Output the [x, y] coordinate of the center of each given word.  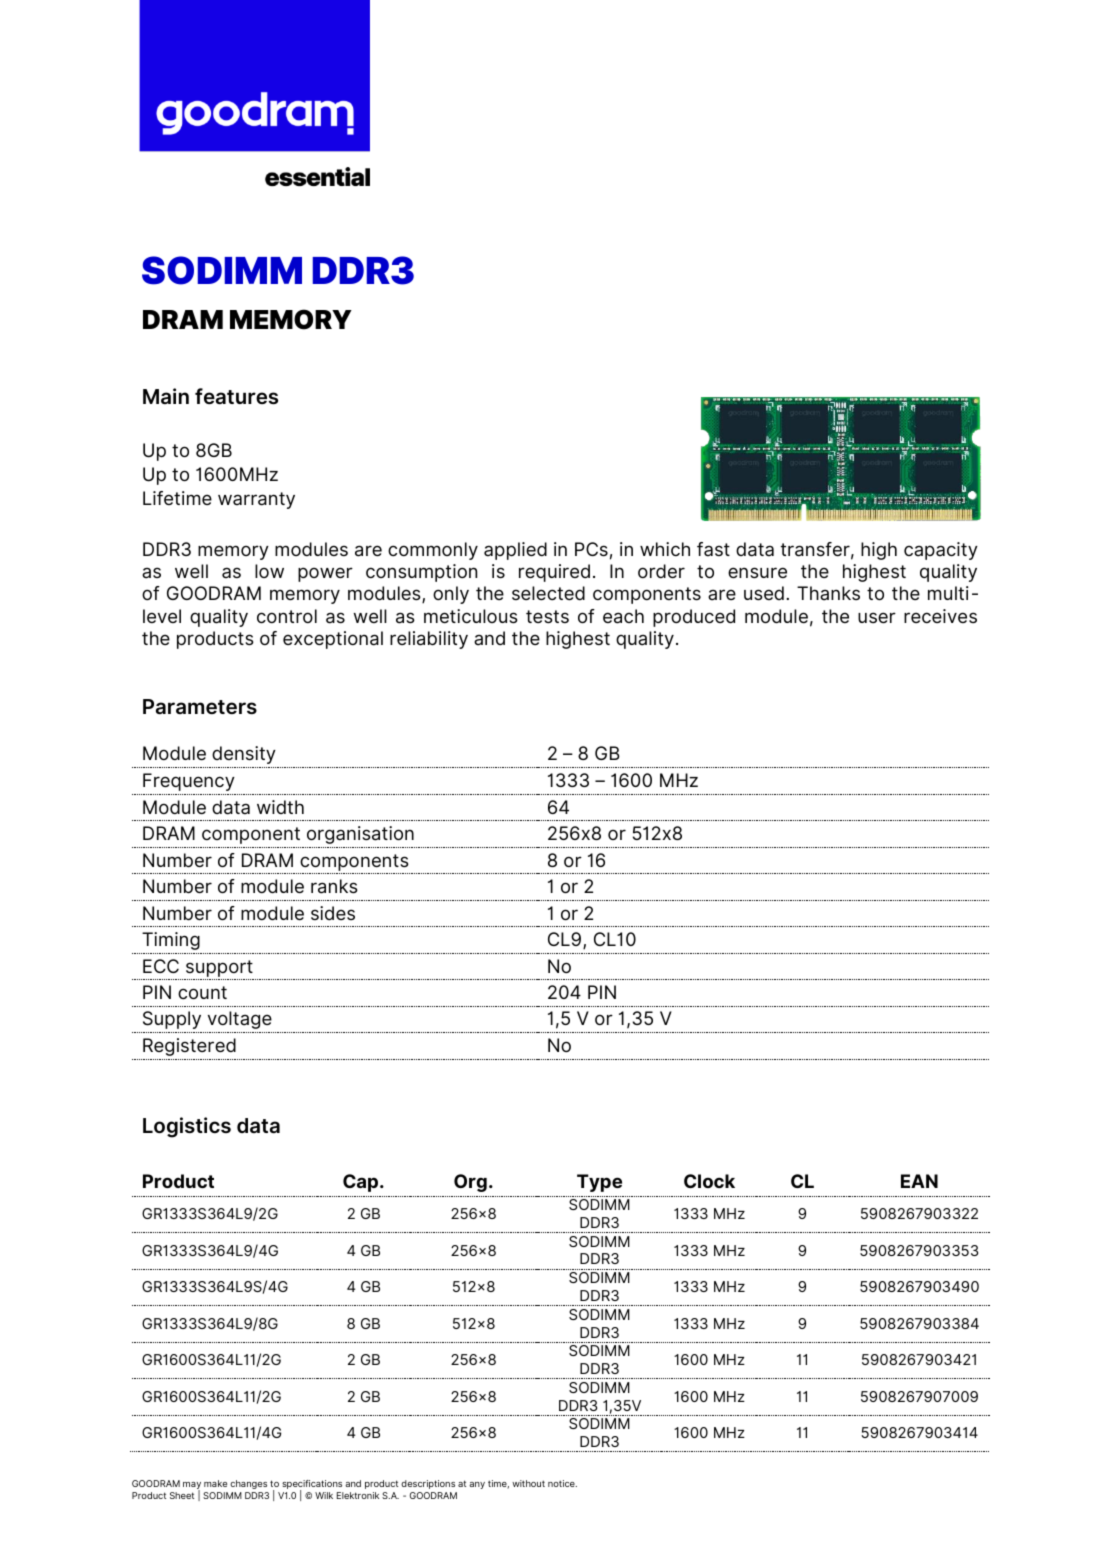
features [236, 396]
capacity [941, 551]
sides [333, 913]
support [219, 968]
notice [562, 1483]
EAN [919, 1181]
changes [248, 1484]
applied [515, 551]
